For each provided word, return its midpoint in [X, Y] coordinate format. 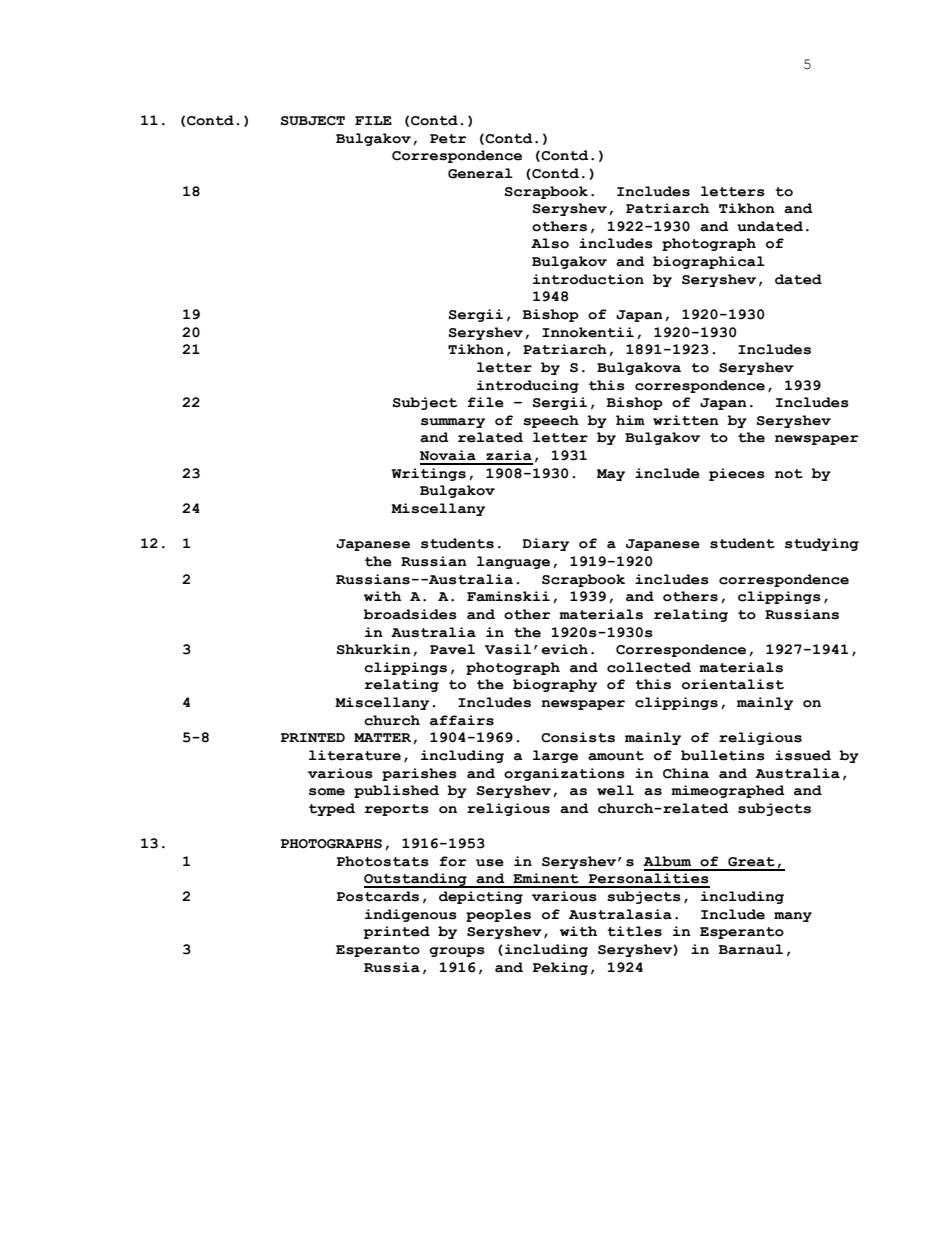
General [480, 173]
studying [822, 544]
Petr [448, 139]
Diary [546, 544]
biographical [709, 262]
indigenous [411, 915]
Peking [560, 968]
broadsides [410, 614]
